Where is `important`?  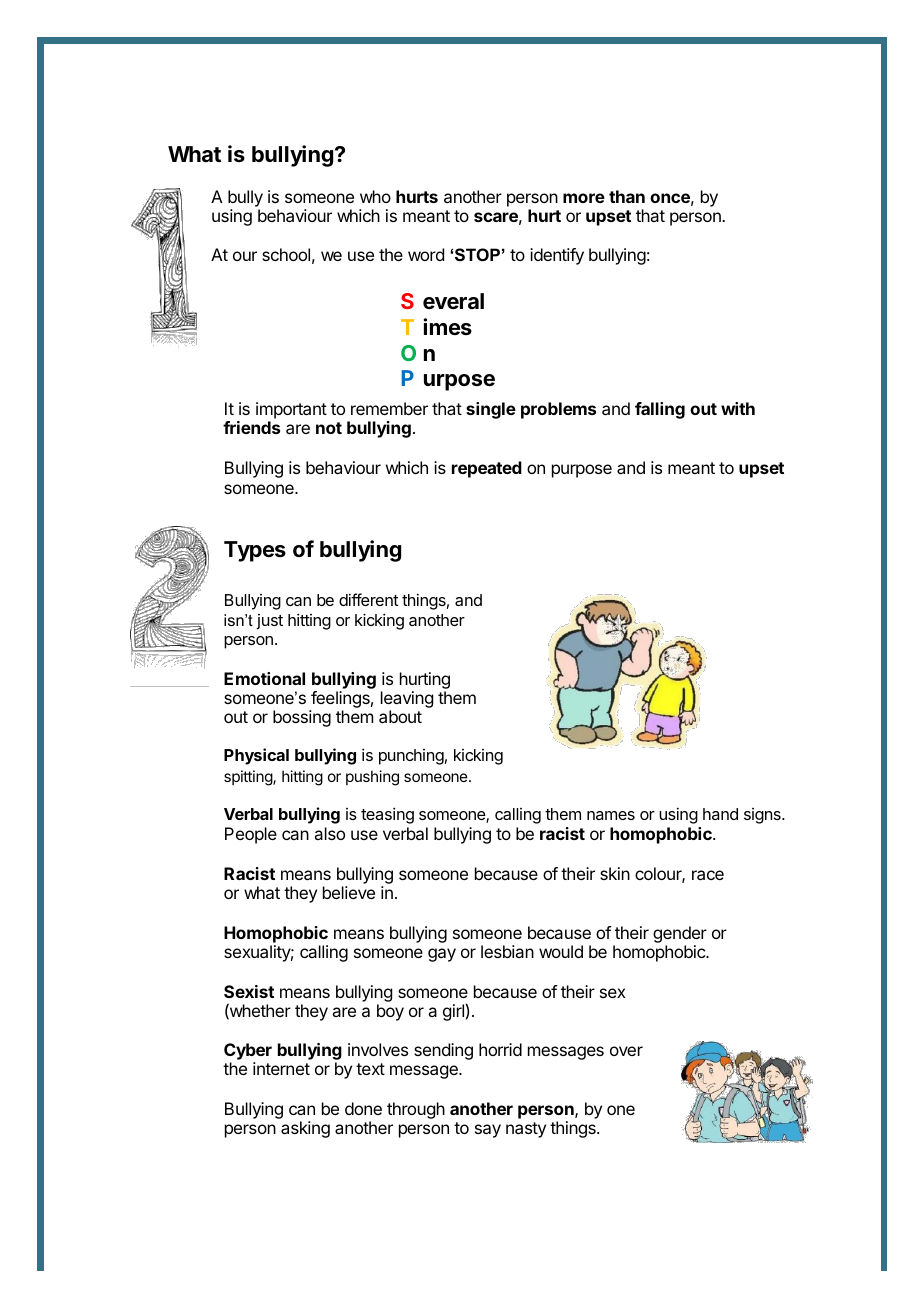 important is located at coordinates (291, 412).
